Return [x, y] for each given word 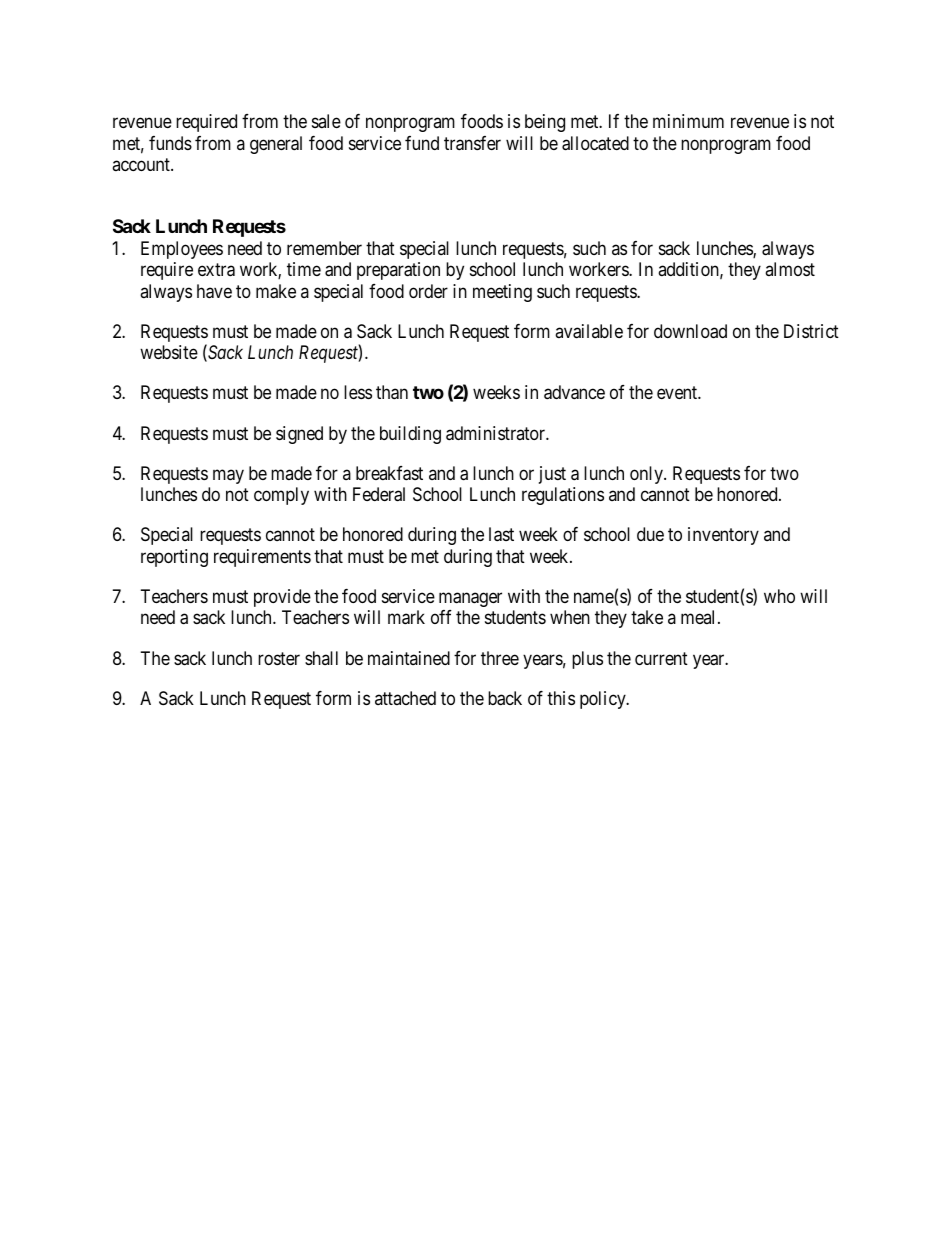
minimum [688, 121]
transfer [472, 143]
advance [574, 392]
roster [279, 658]
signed [299, 435]
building [410, 435]
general [276, 145]
